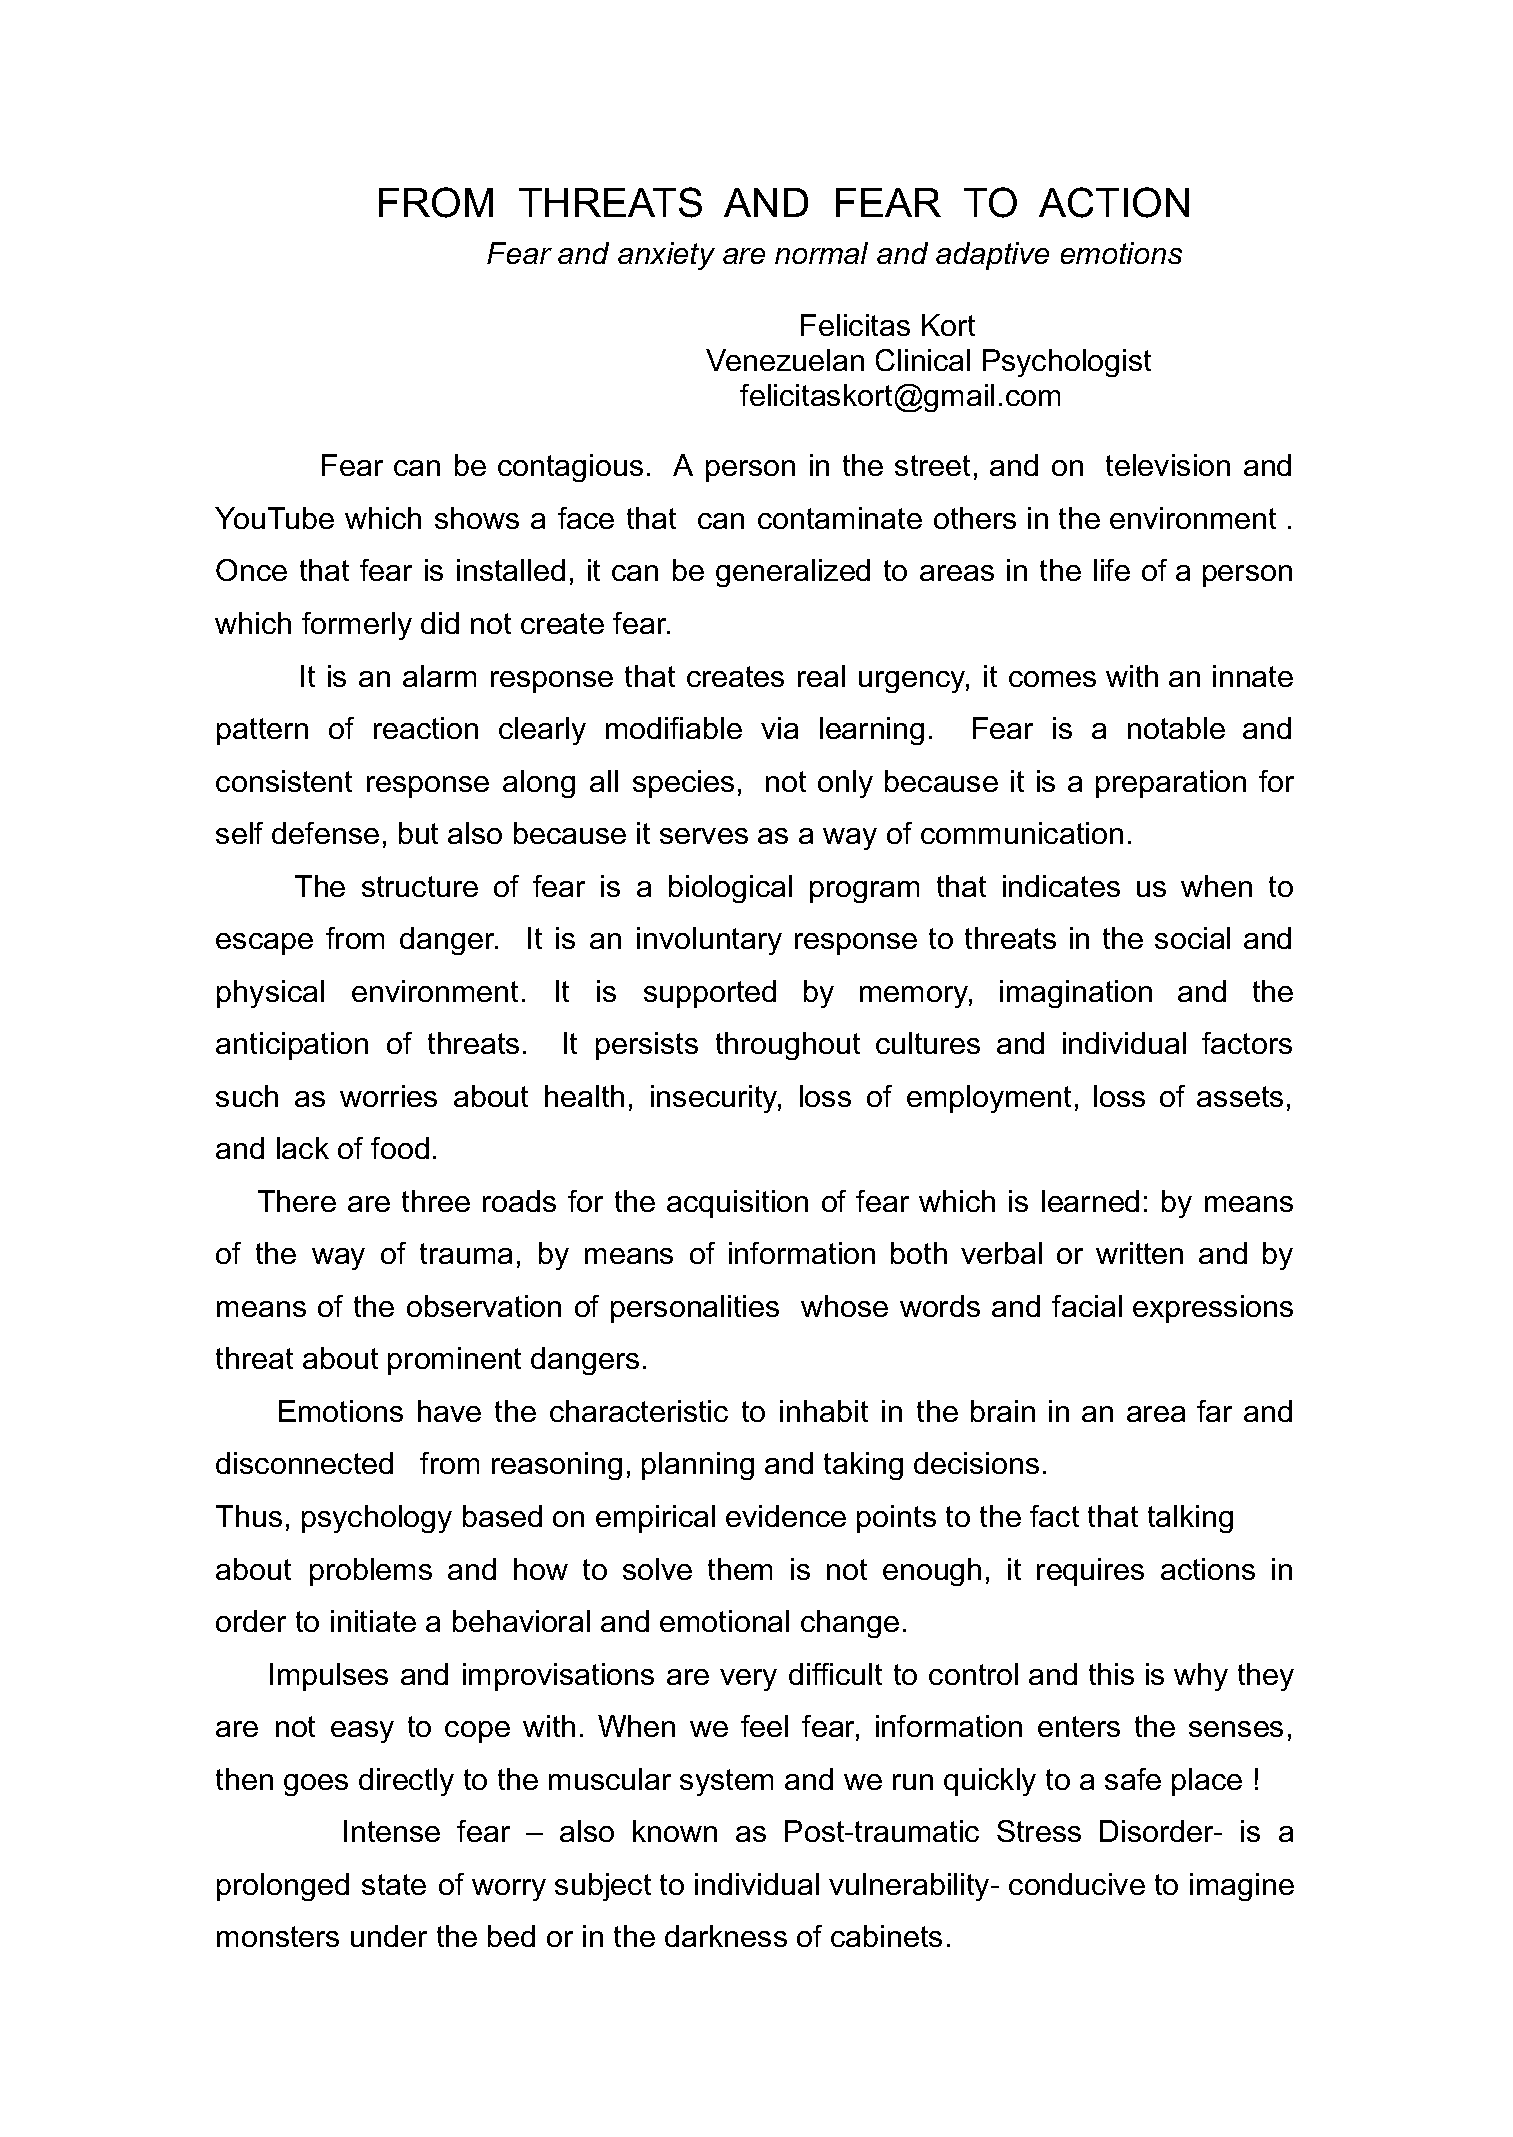 This page has height=2137, width=1513. I want to click on shows, so click(477, 518).
